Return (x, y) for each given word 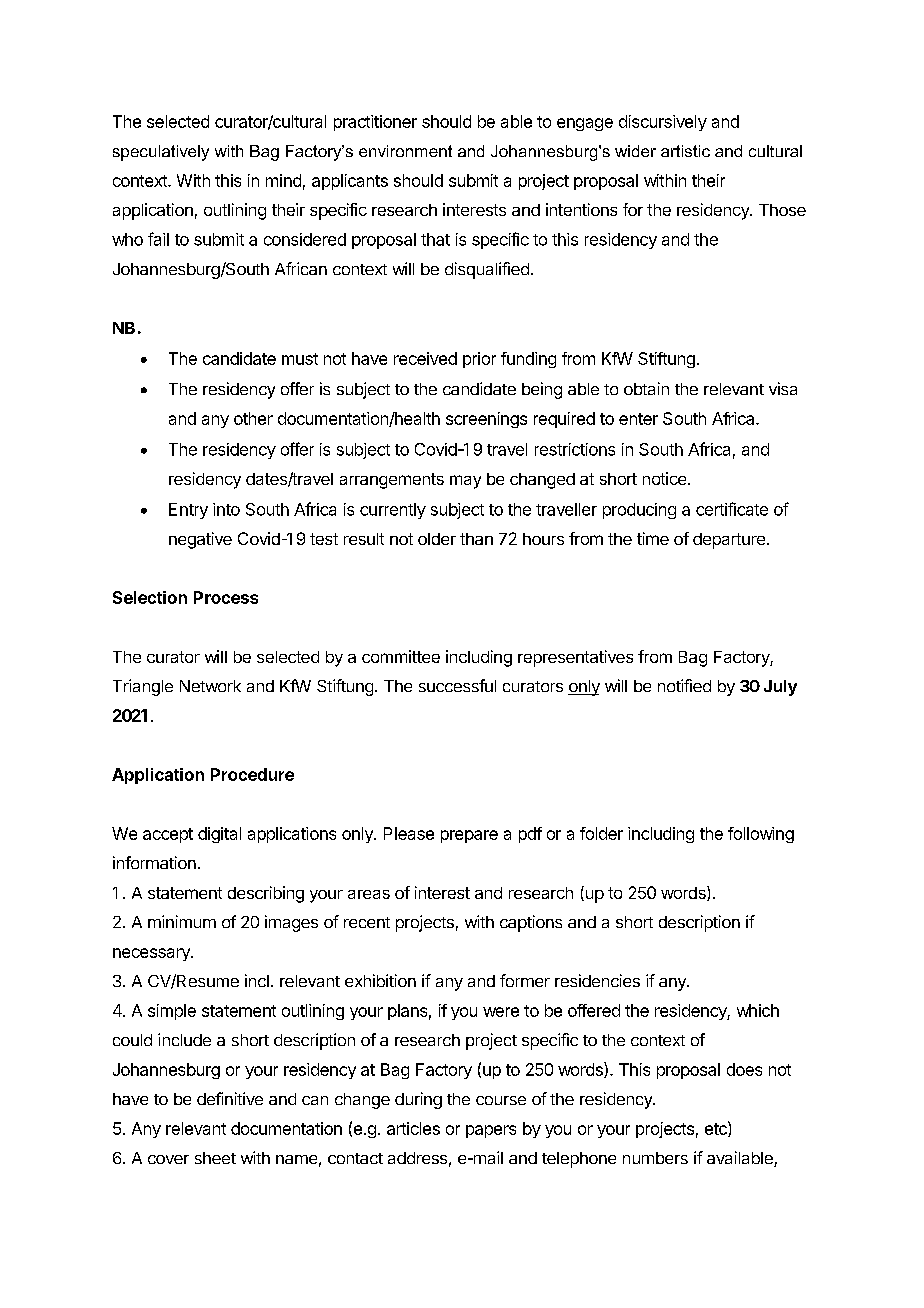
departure (729, 541)
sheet (215, 1158)
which (758, 1010)
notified (684, 685)
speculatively (161, 153)
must (300, 359)
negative (200, 540)
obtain (646, 388)
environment (405, 151)
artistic (685, 151)
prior (479, 360)
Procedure (252, 774)
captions (531, 923)
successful (457, 685)
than (476, 539)
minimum (182, 921)
